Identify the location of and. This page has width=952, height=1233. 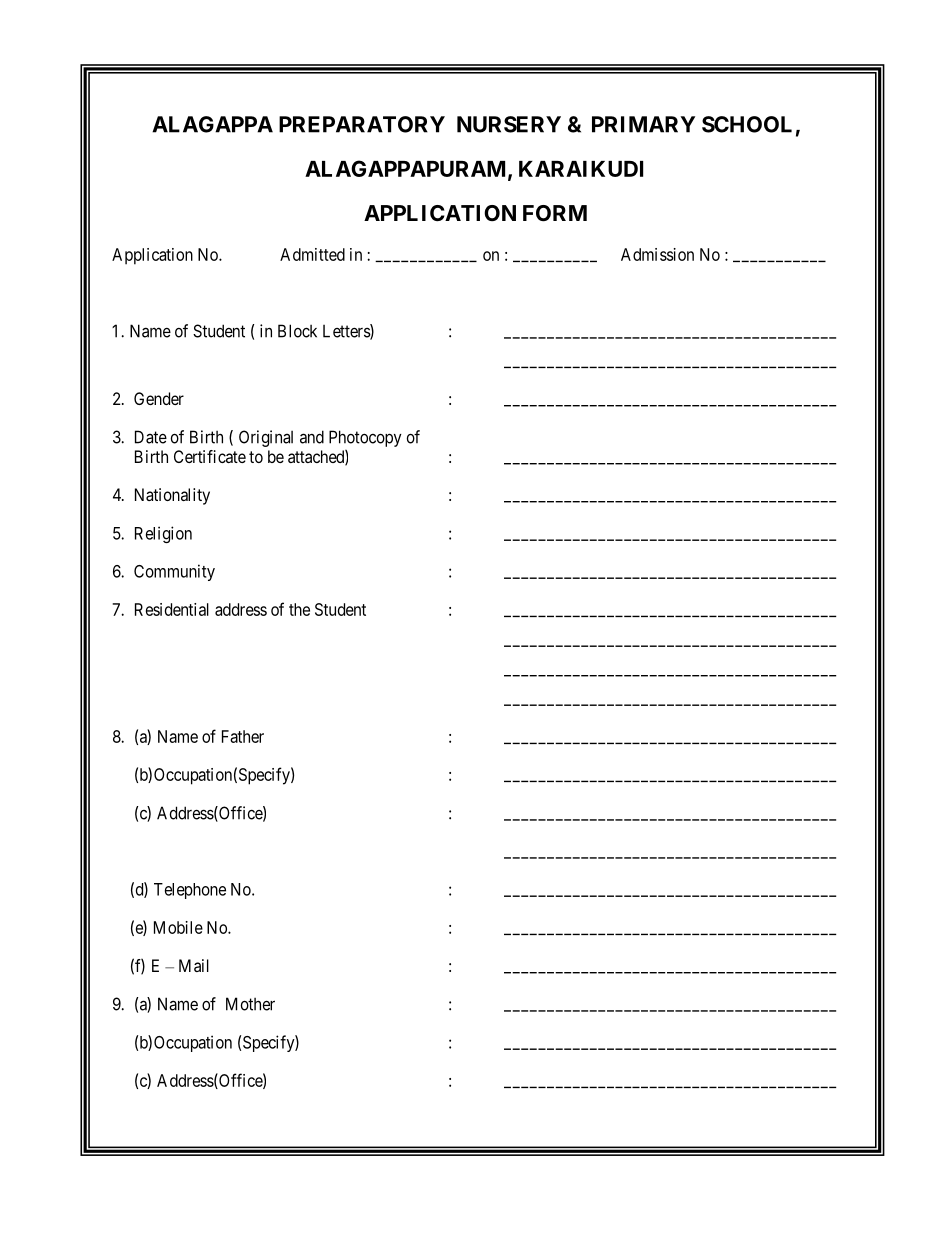
(312, 437).
